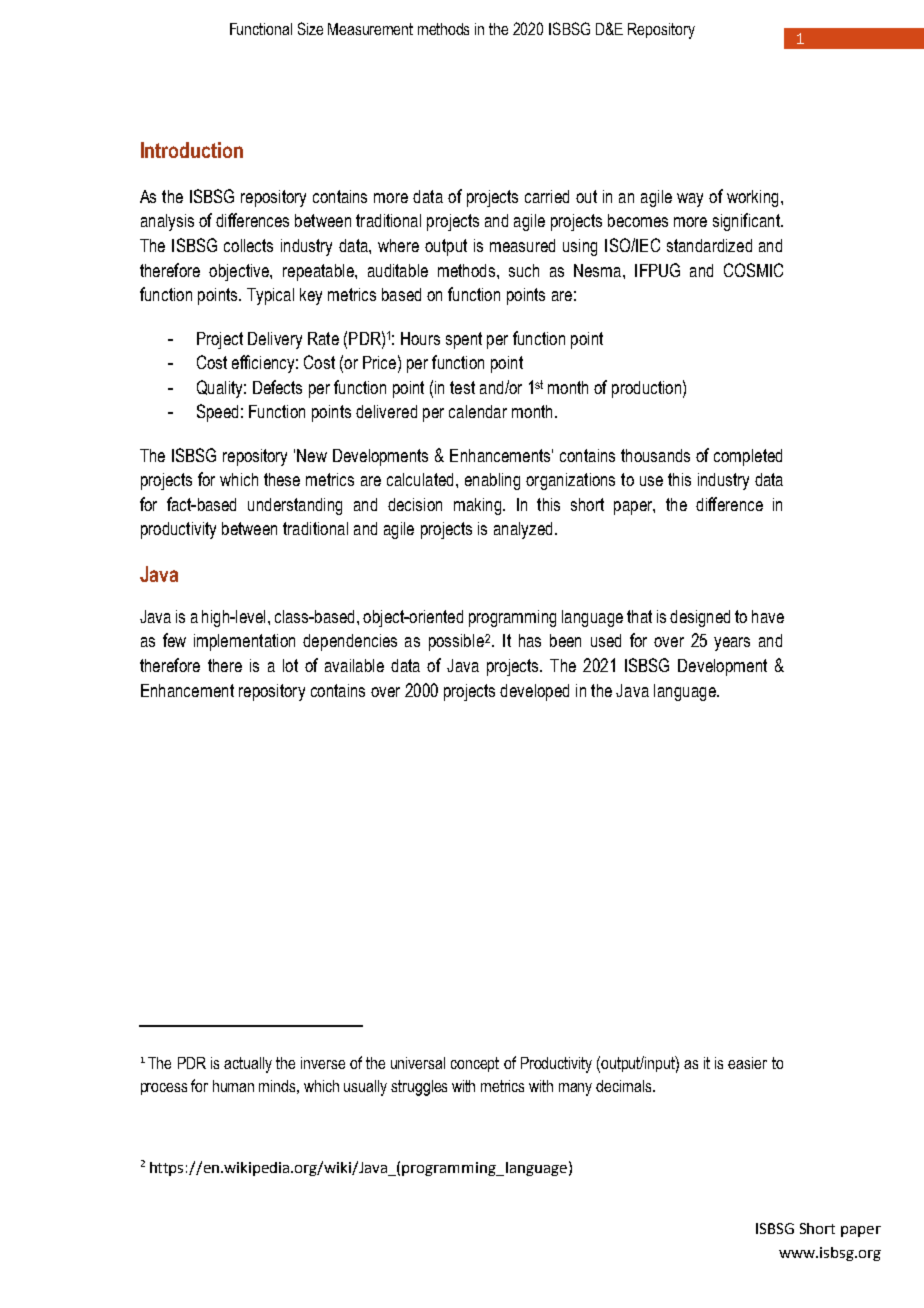  I want to click on lot, so click(290, 665).
